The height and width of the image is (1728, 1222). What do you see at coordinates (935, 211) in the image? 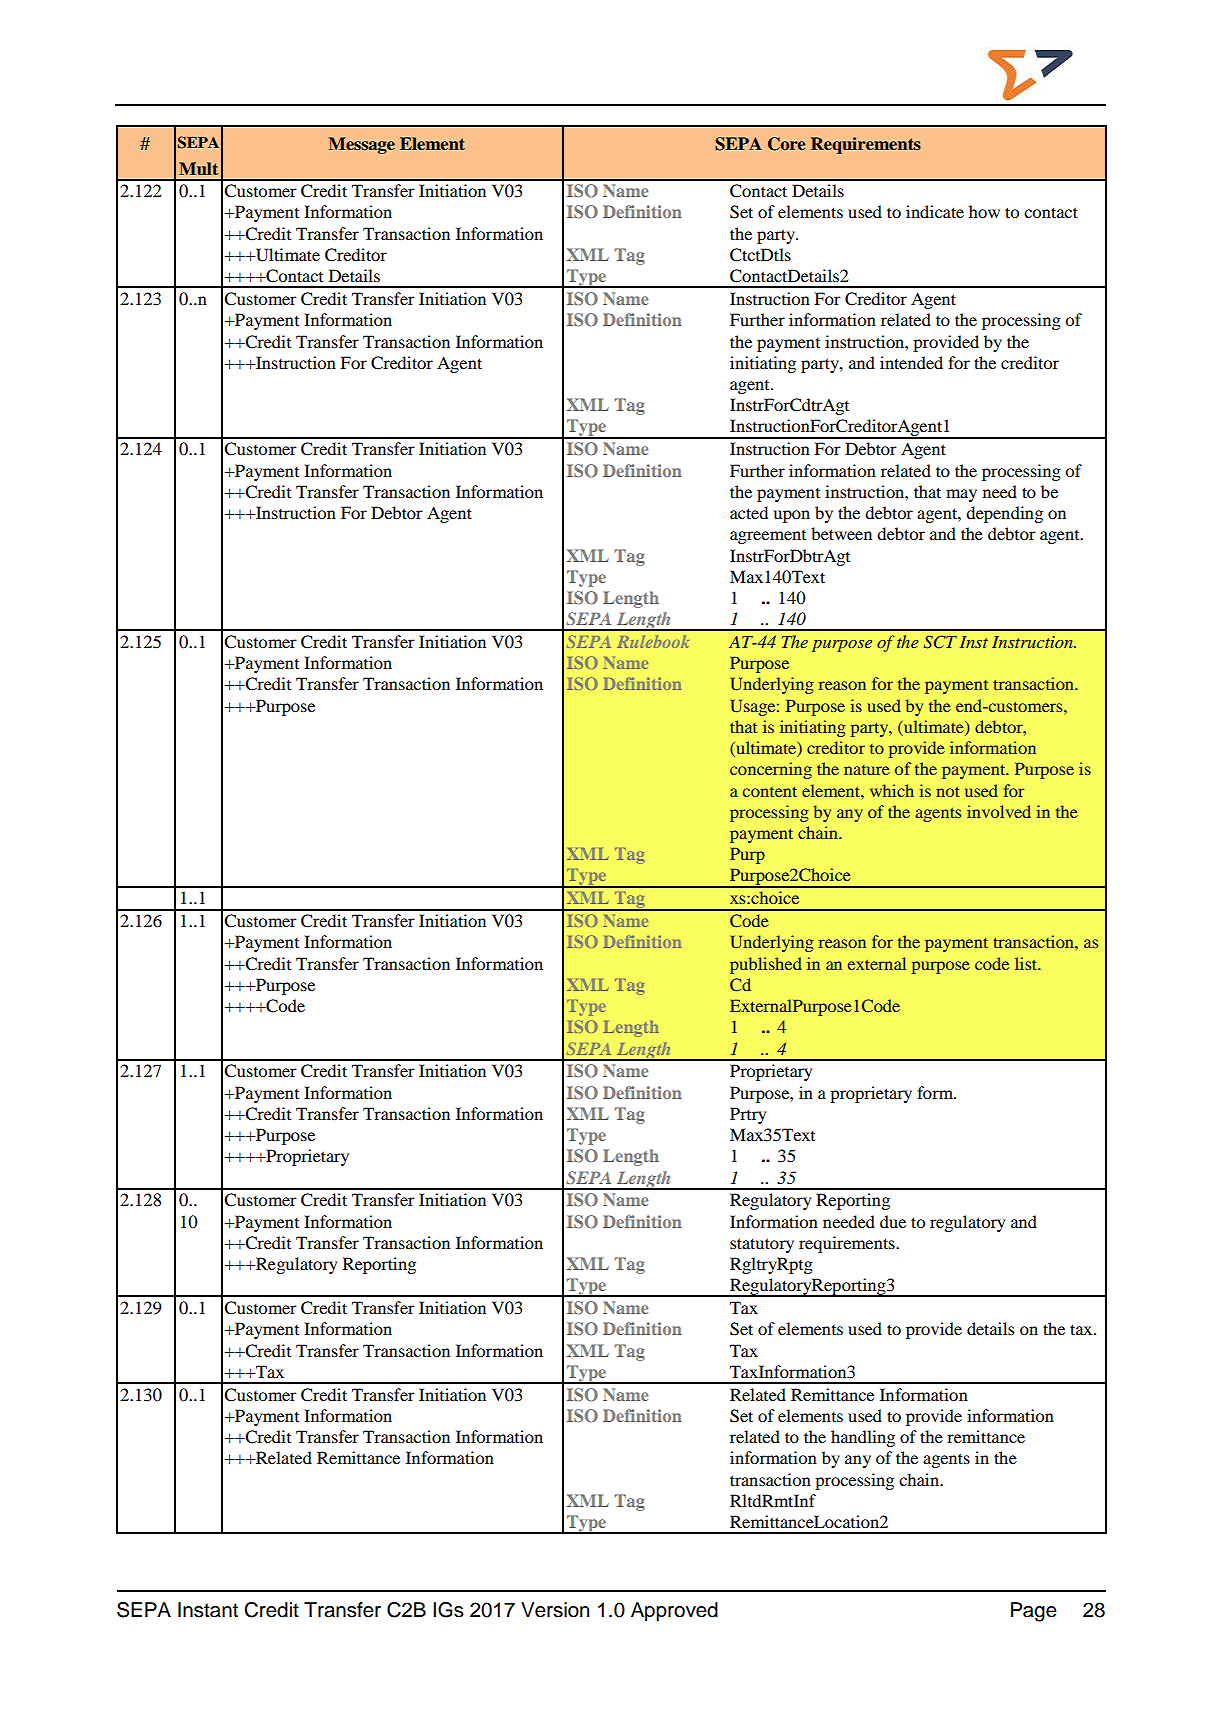
I see `indicate` at bounding box center [935, 211].
